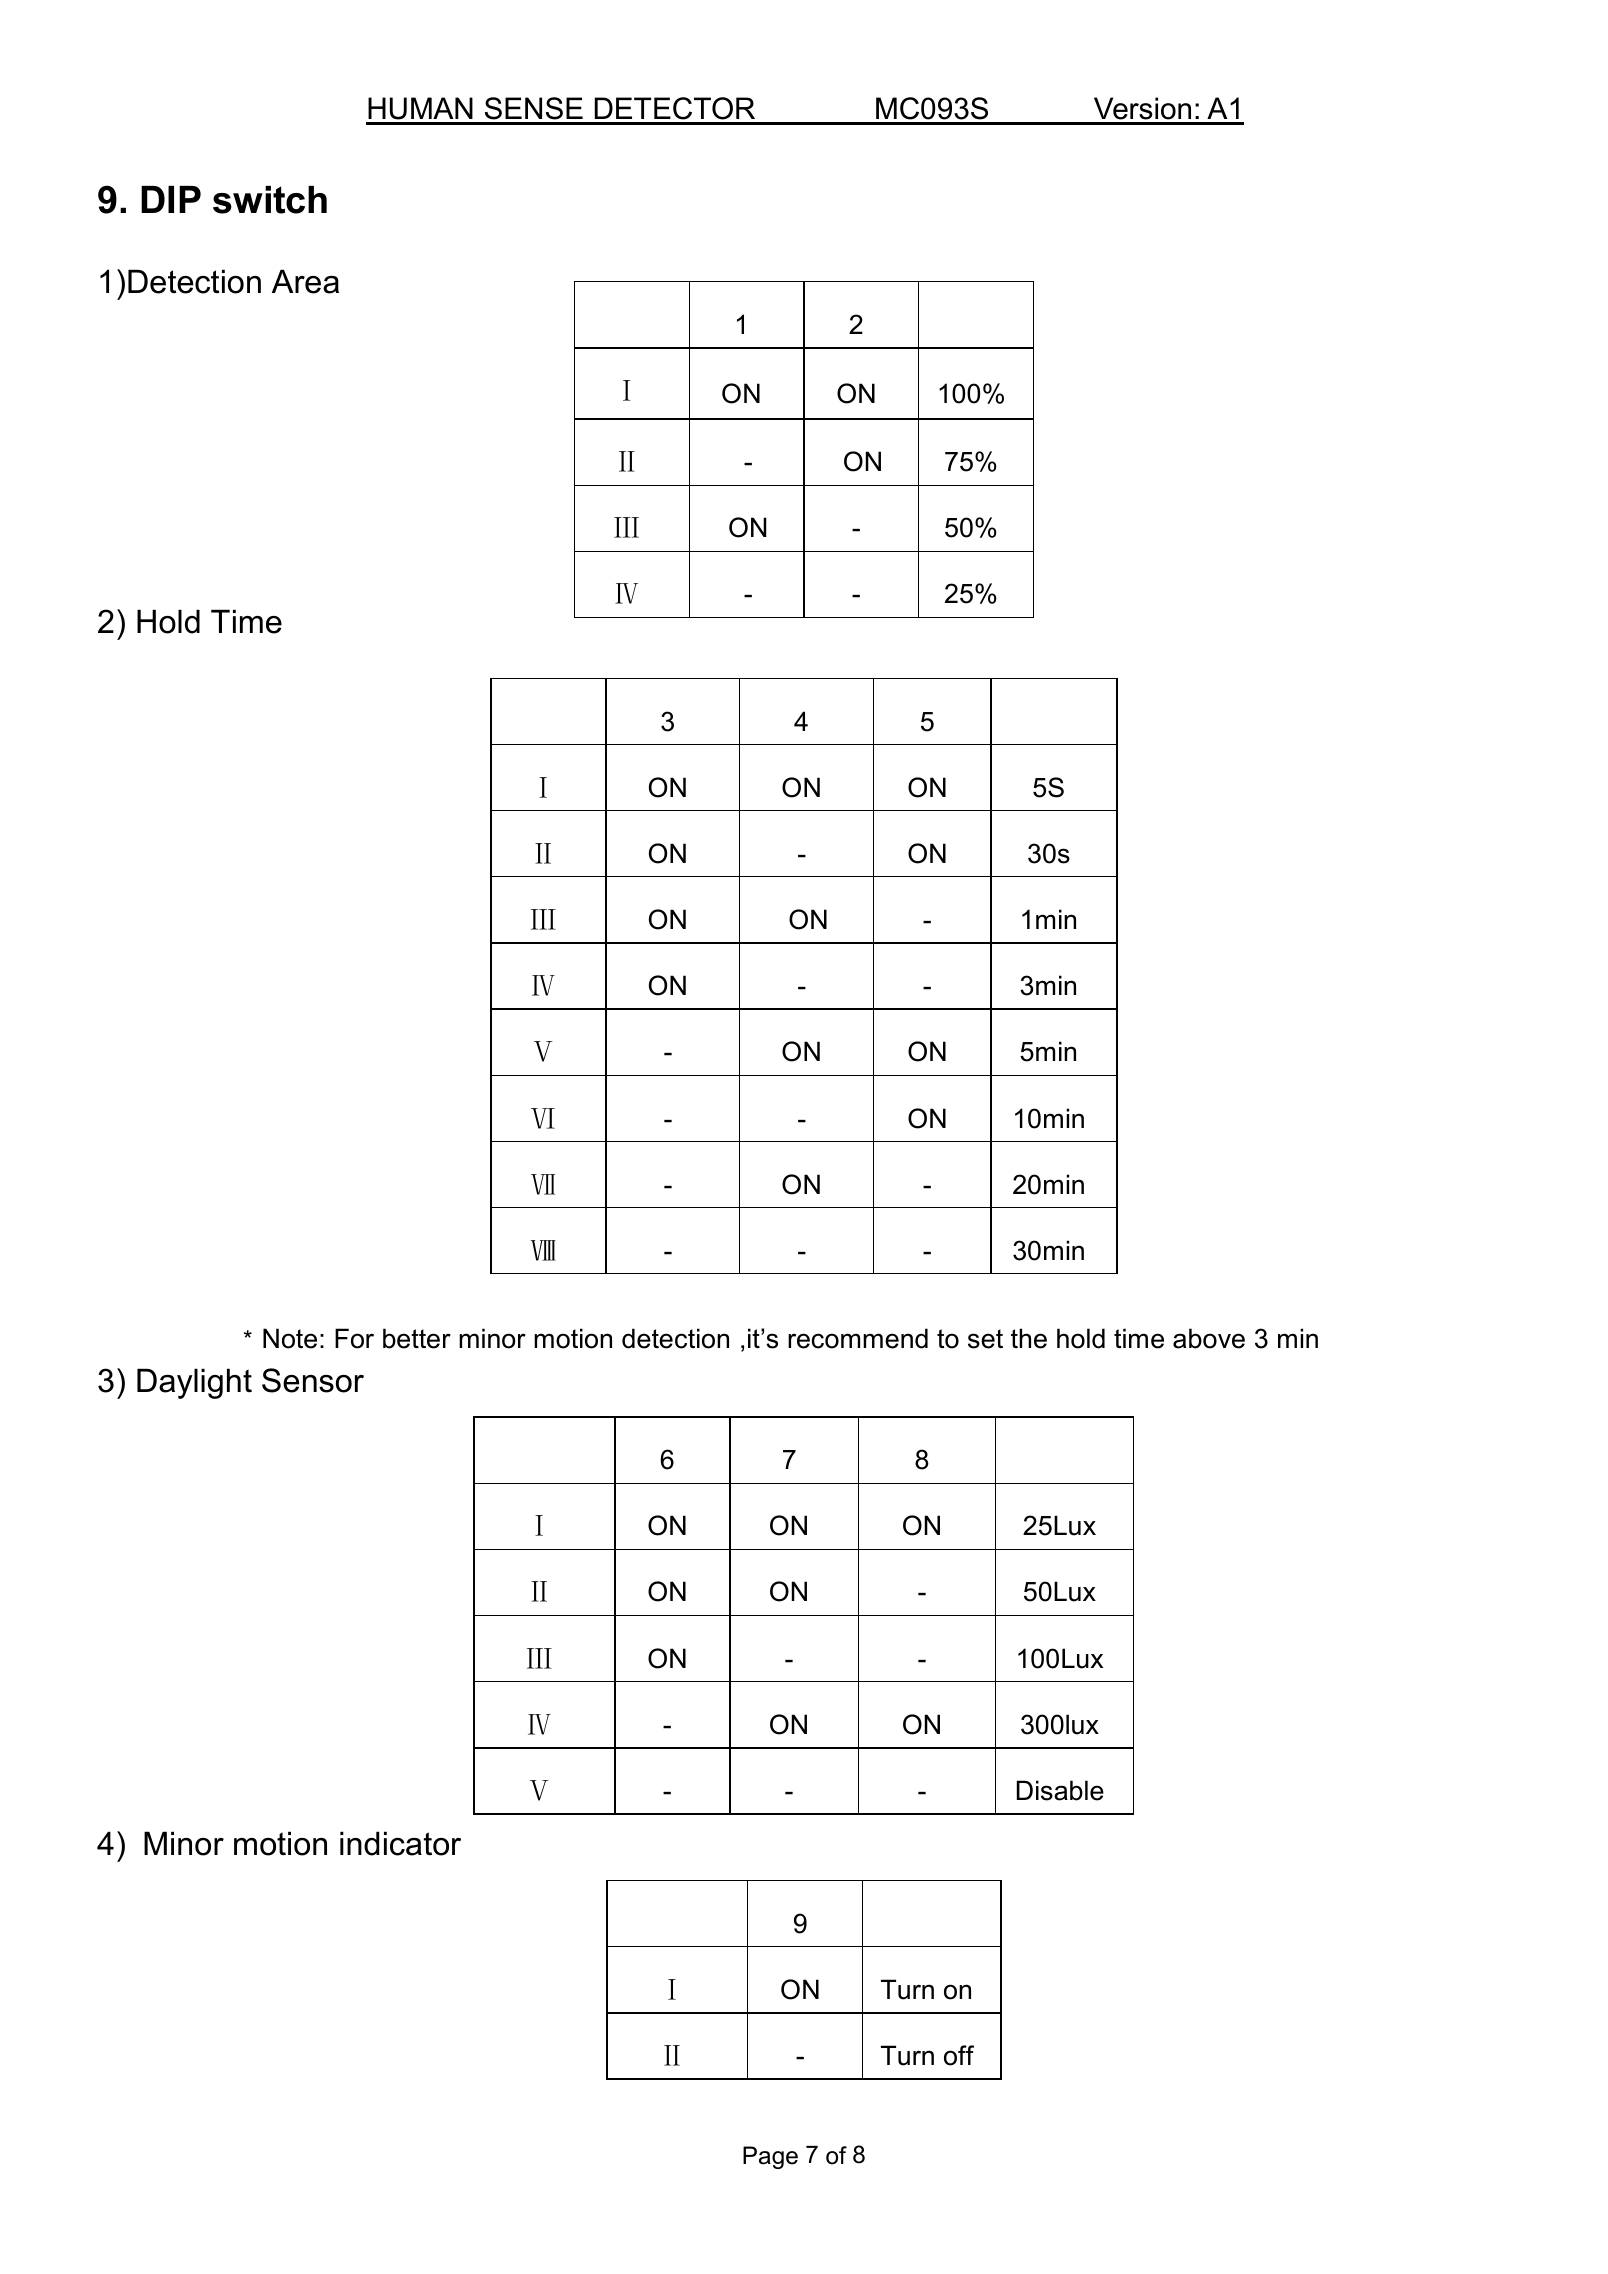 The height and width of the screenshot is (2274, 1608). What do you see at coordinates (313, 1380) in the screenshot?
I see `Sensor` at bounding box center [313, 1380].
